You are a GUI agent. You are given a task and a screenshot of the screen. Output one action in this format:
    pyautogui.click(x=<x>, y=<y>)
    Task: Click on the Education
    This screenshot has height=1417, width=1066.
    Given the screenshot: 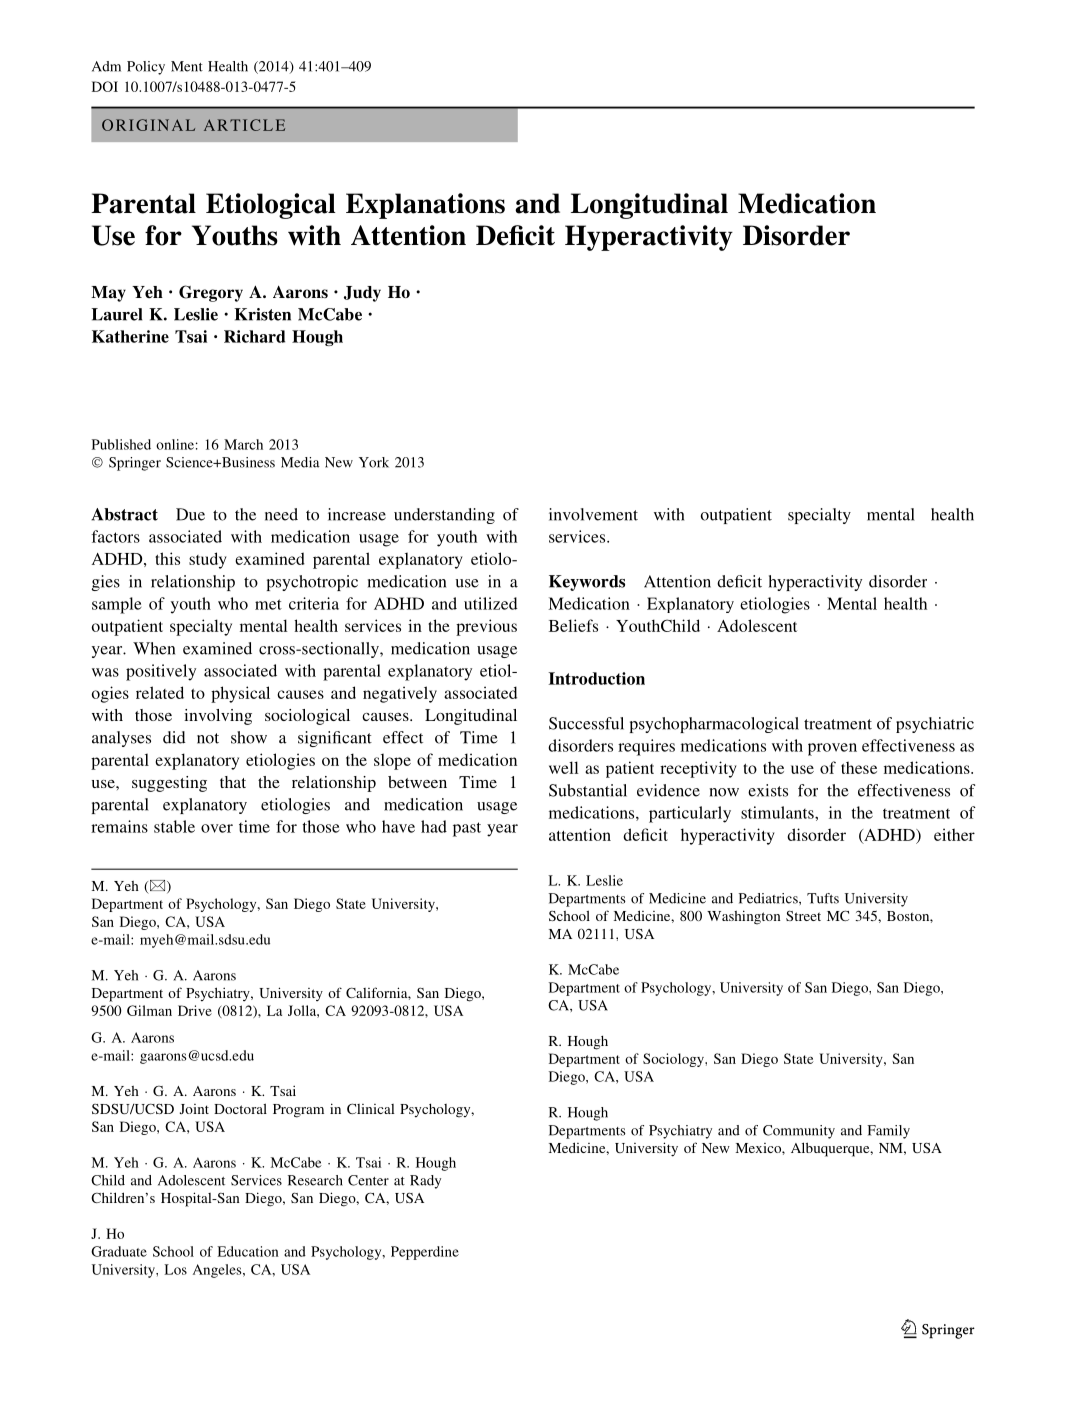 What is the action you would take?
    pyautogui.click(x=248, y=1251)
